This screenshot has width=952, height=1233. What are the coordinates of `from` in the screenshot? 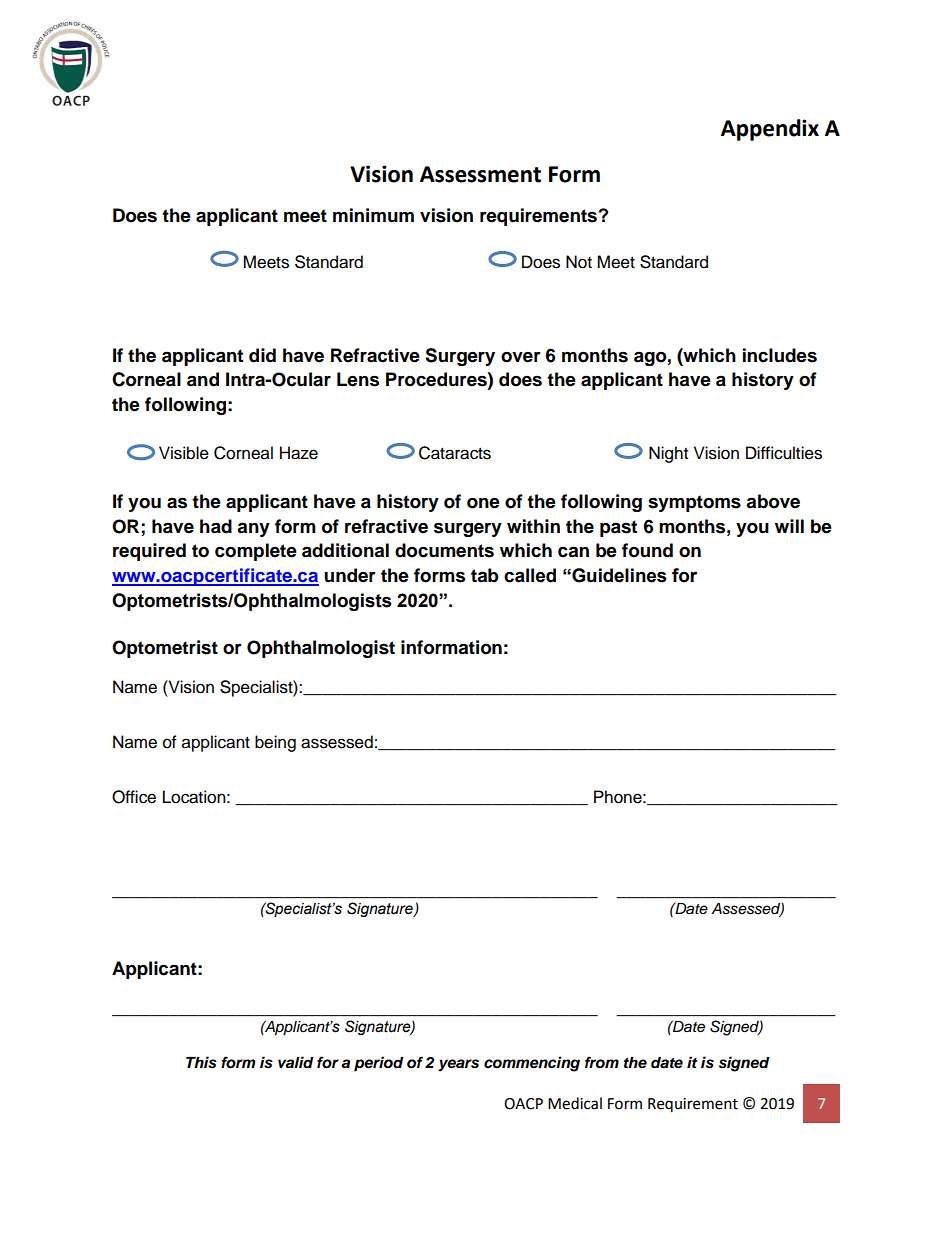 It's located at (602, 1062).
